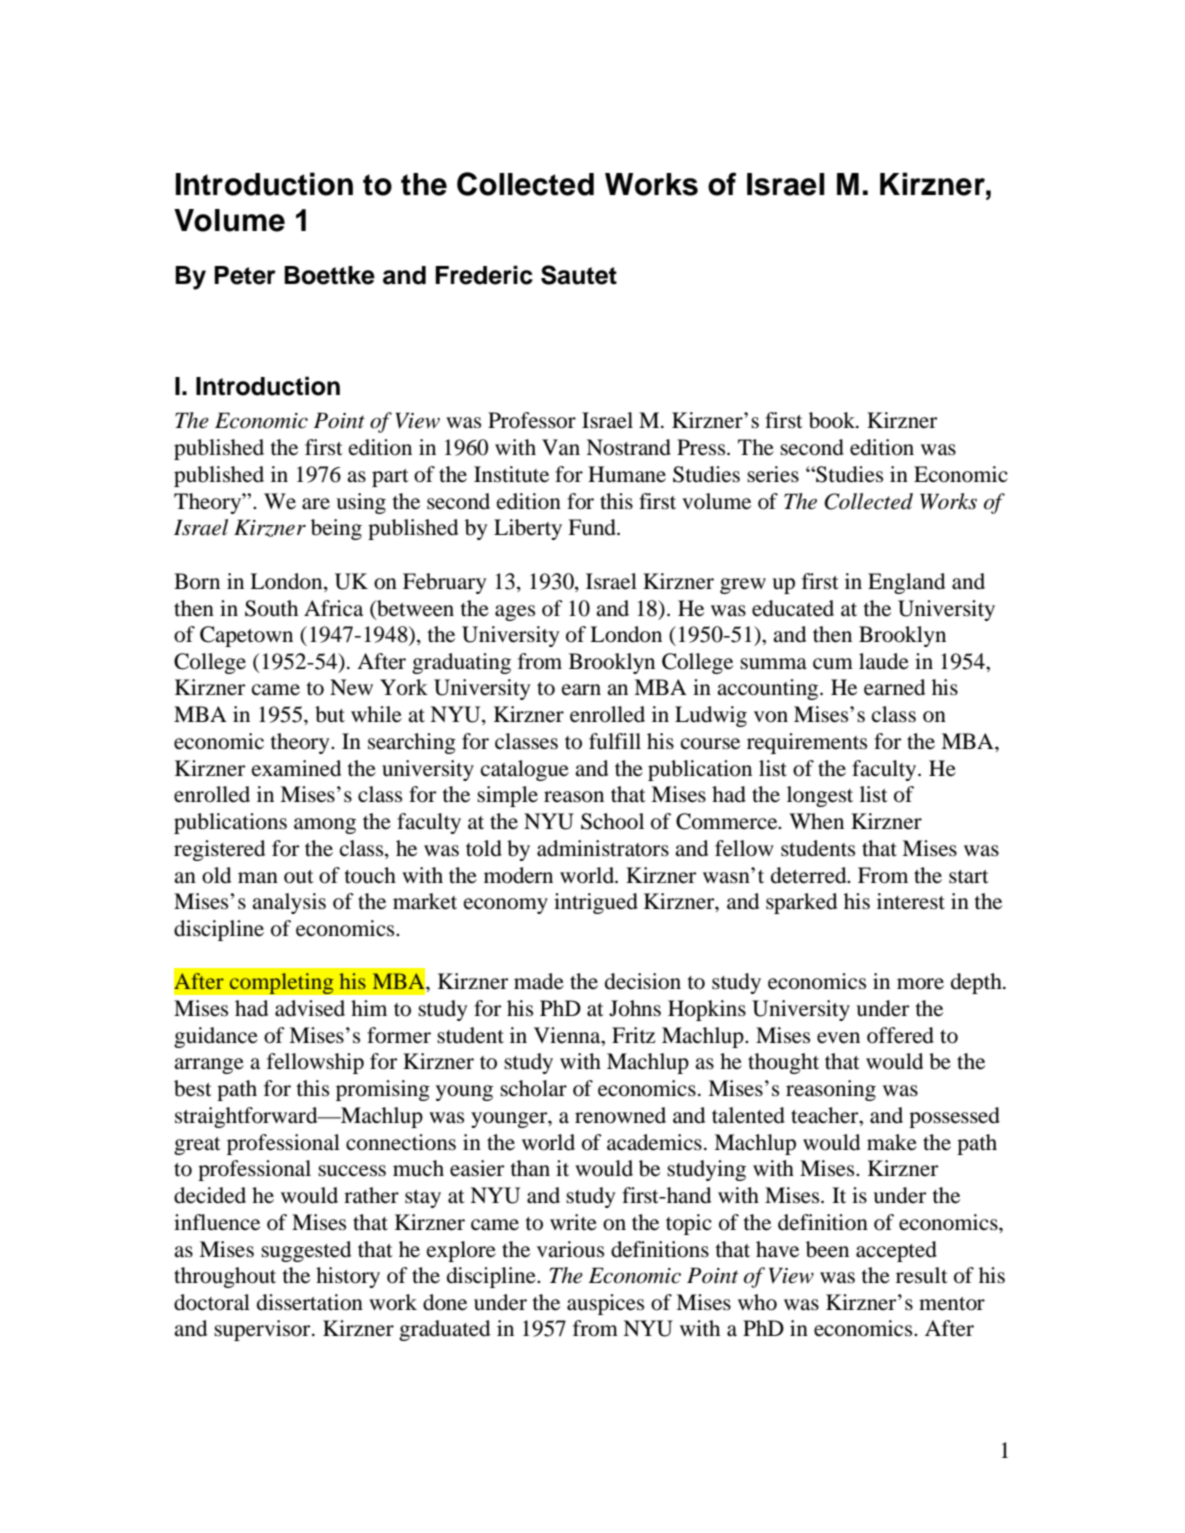 The height and width of the screenshot is (1533, 1185). What do you see at coordinates (209, 1066) in the screenshot?
I see `arrange` at bounding box center [209, 1066].
